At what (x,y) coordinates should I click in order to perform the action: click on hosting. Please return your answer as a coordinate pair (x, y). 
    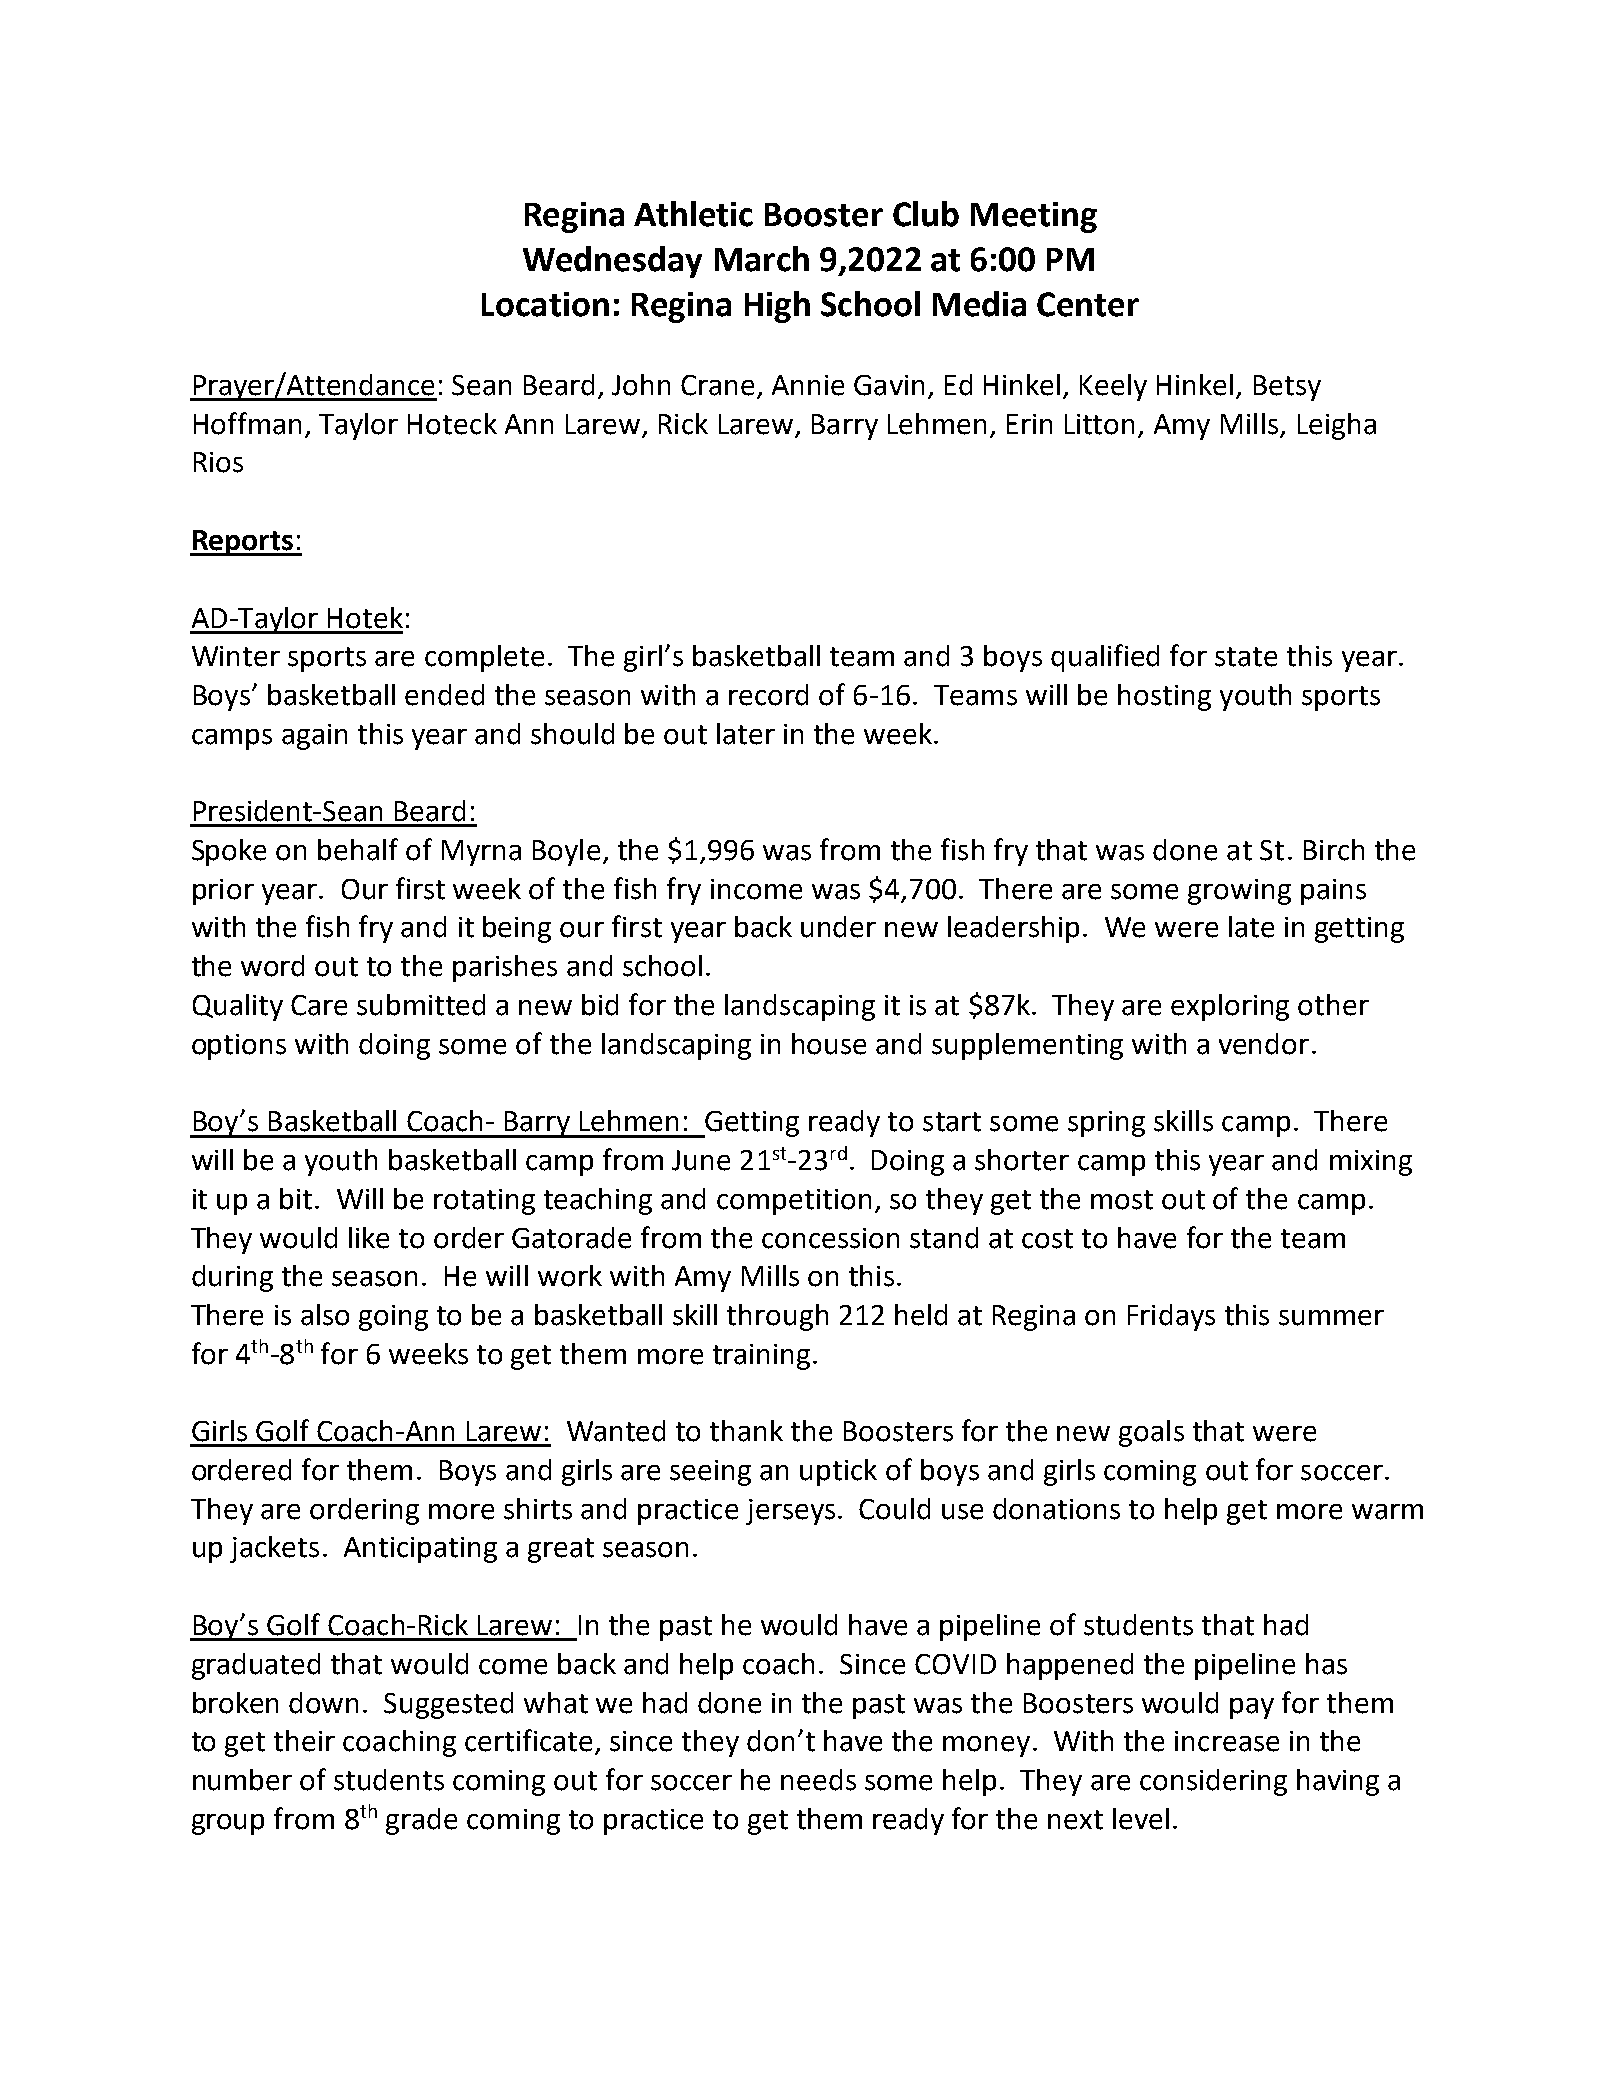
    Looking at the image, I should click on (1164, 697).
